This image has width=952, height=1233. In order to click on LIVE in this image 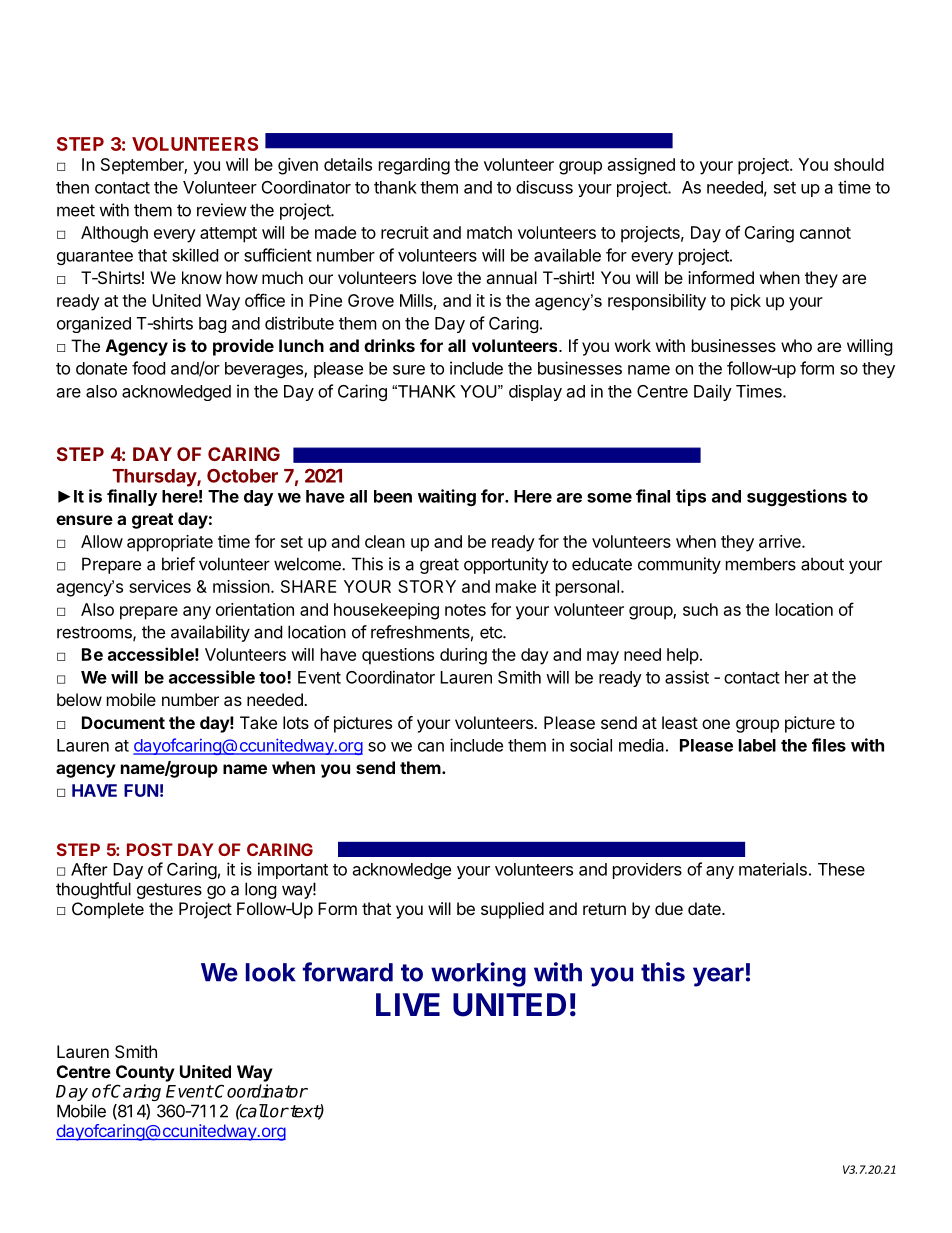, I will do `click(408, 1004)`.
